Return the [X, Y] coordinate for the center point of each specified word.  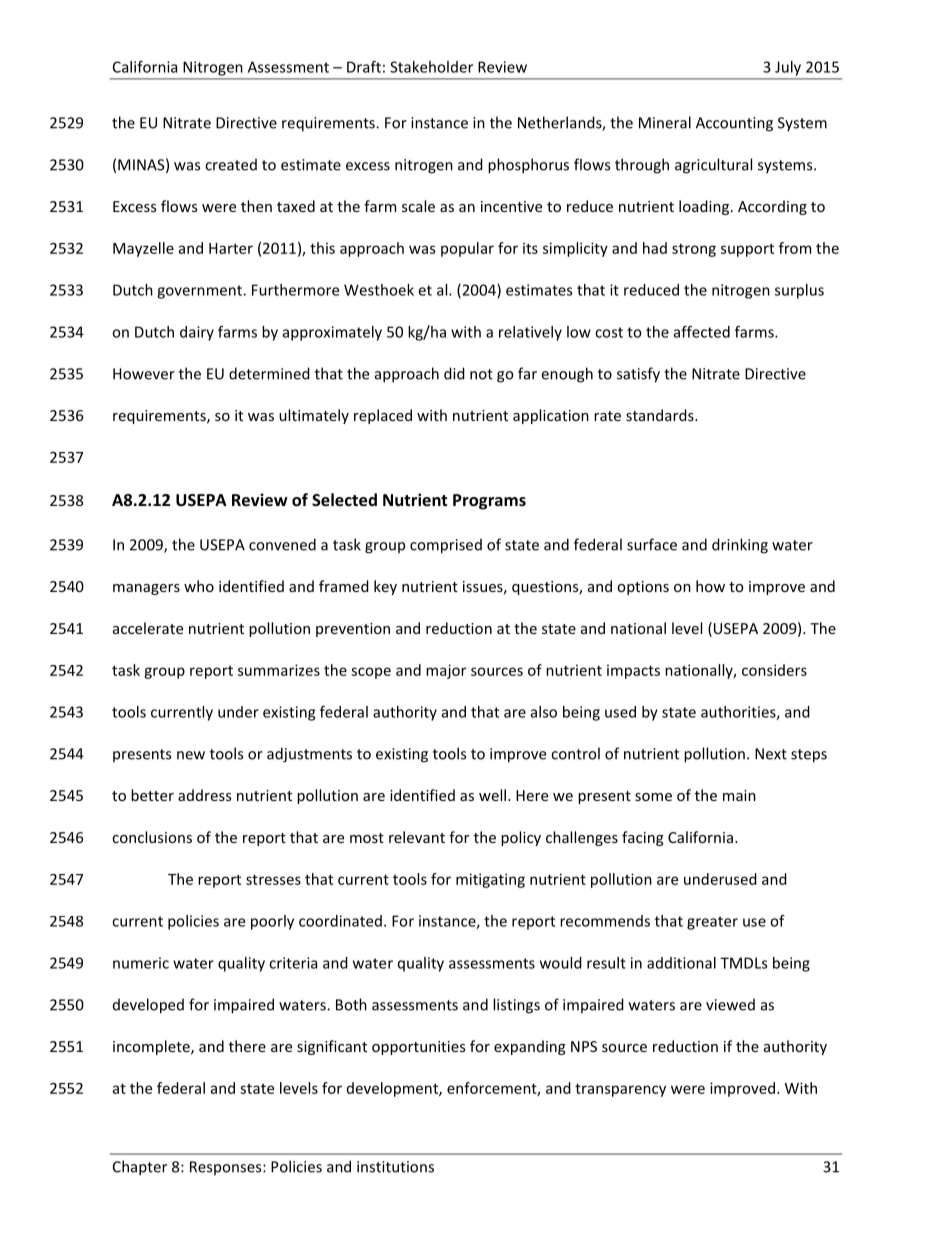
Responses [227, 1168]
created [231, 164]
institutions [395, 1167]
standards [661, 415]
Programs [489, 502]
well [492, 795]
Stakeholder [431, 67]
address [204, 795]
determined [269, 373]
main [739, 795]
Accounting [734, 124]
